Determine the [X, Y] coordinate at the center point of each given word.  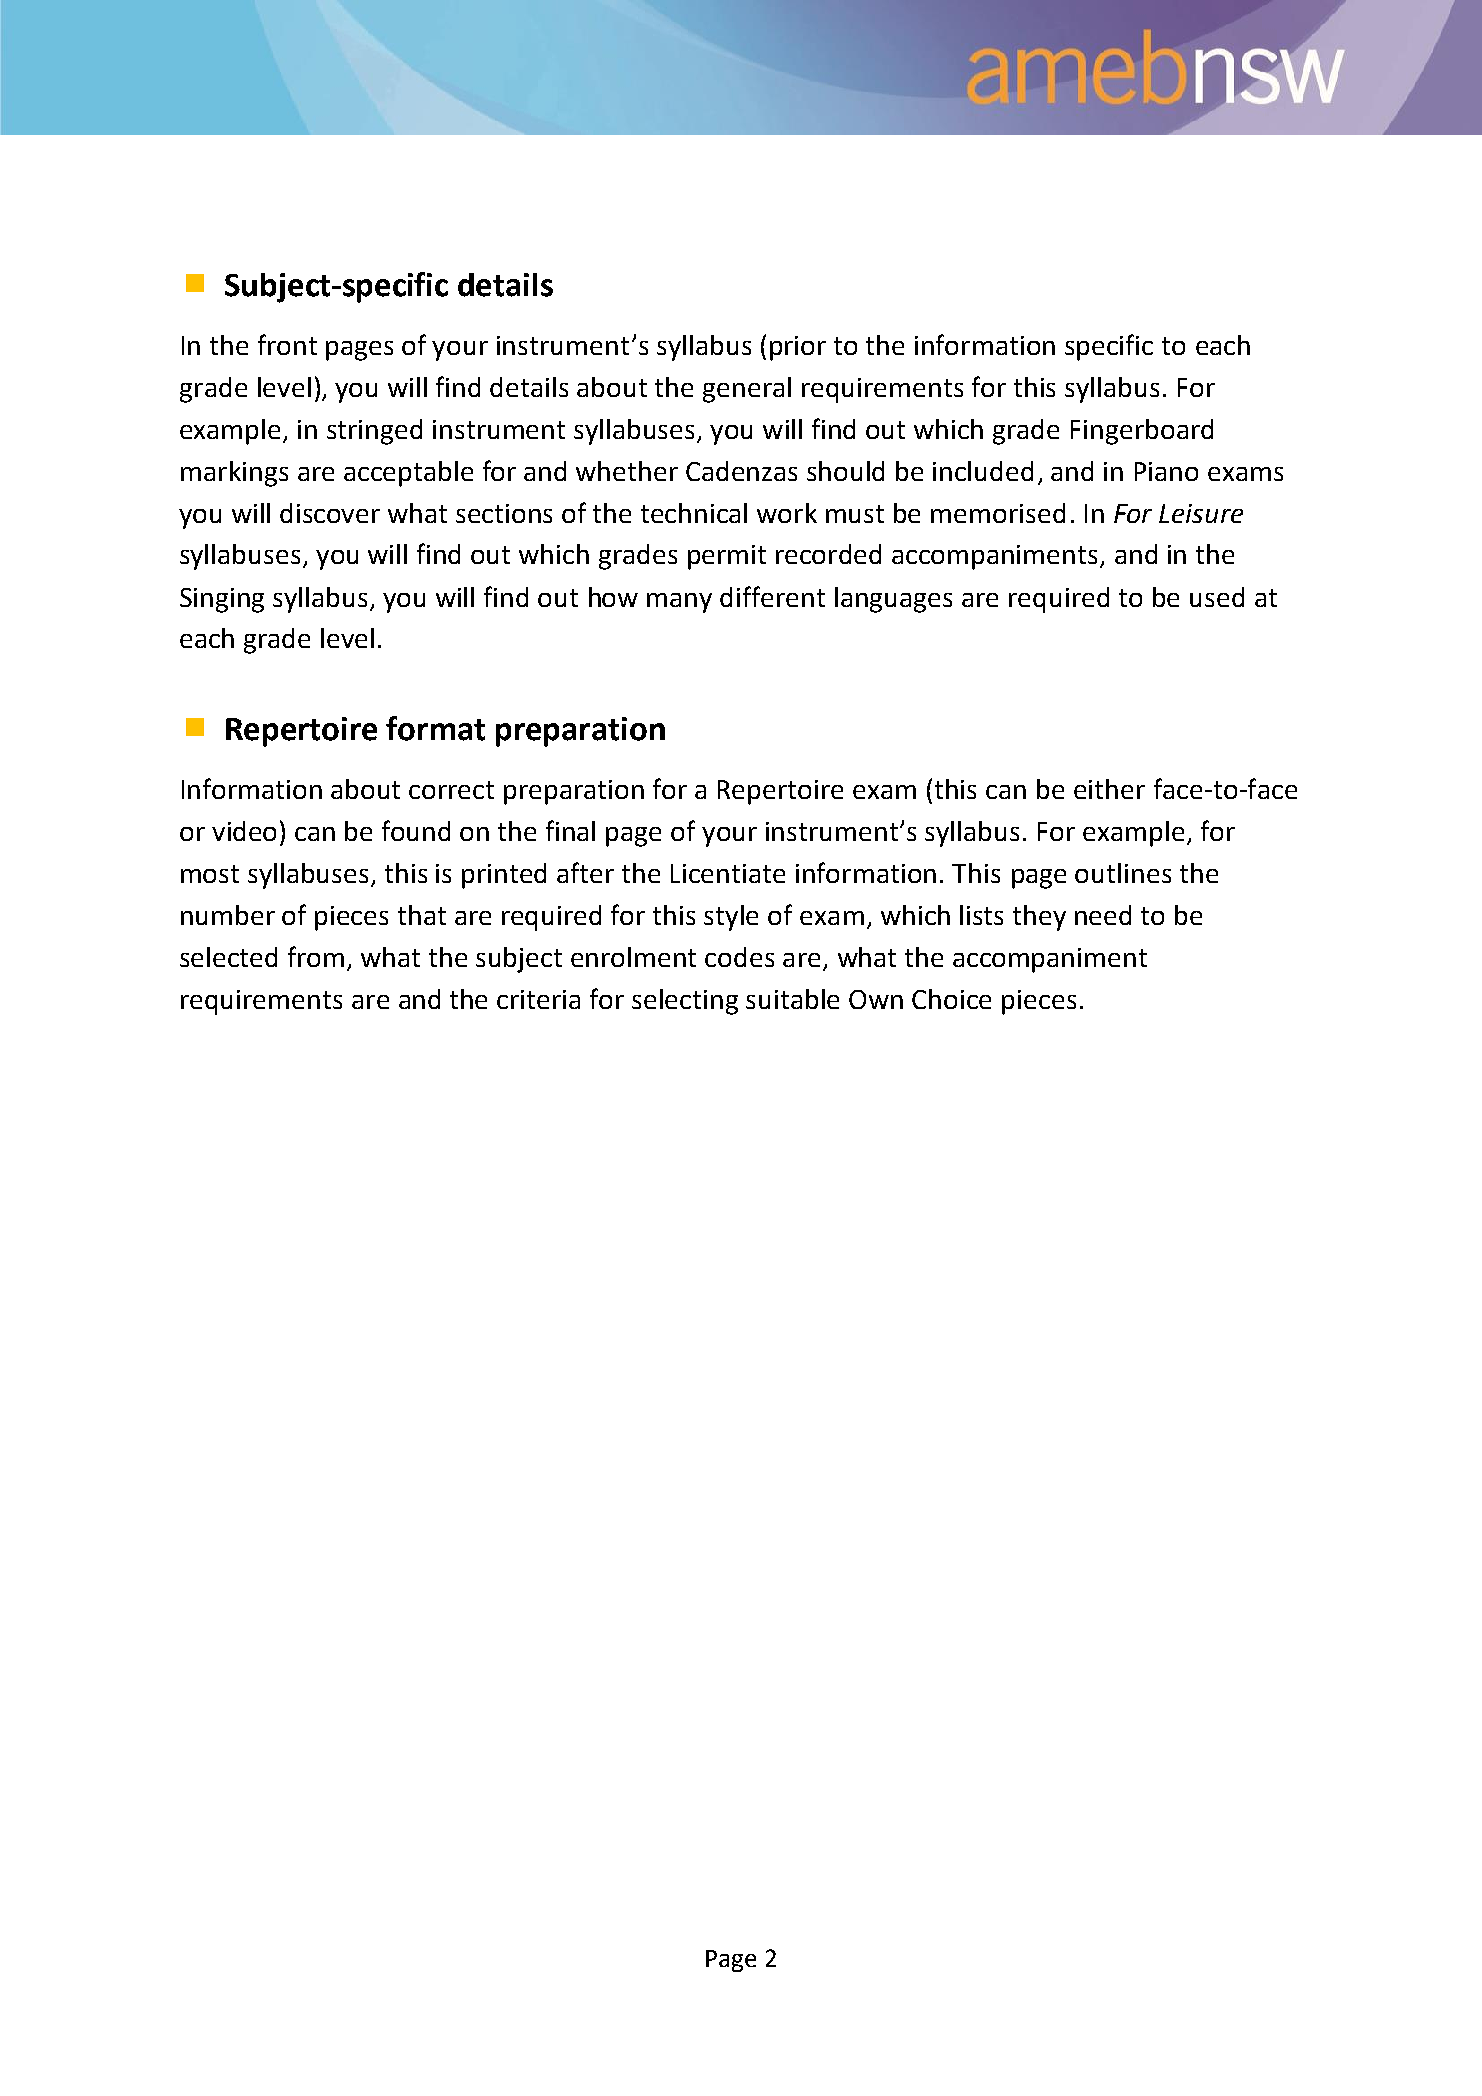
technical [694, 513]
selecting [685, 1002]
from [316, 956]
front [287, 344]
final [570, 830]
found [416, 830]
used [1217, 597]
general [747, 390]
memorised [998, 513]
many [679, 603]
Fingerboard [1142, 432]
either [1109, 789]
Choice [951, 999]
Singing [222, 600]
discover [330, 513]
